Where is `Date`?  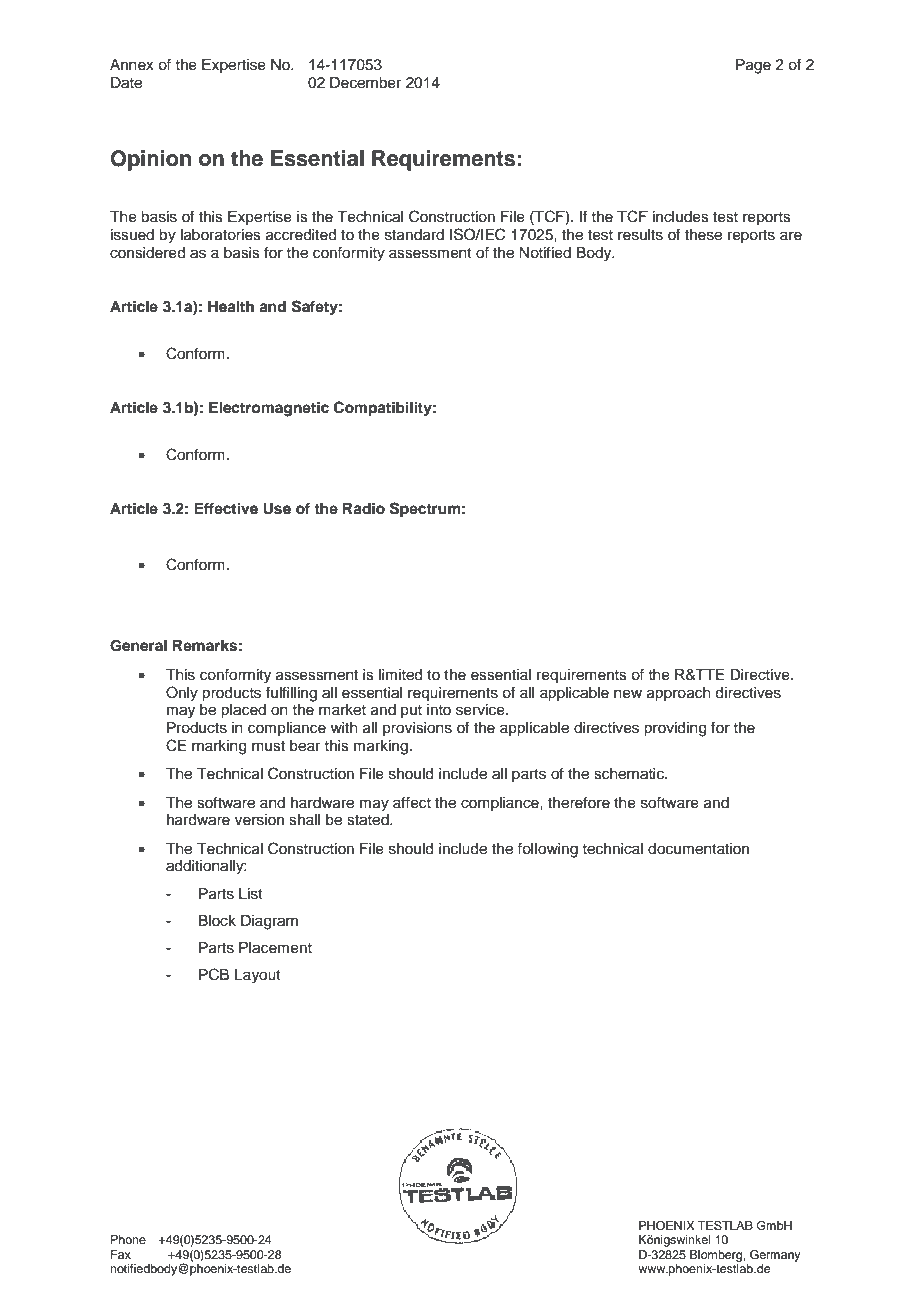 Date is located at coordinates (126, 83).
